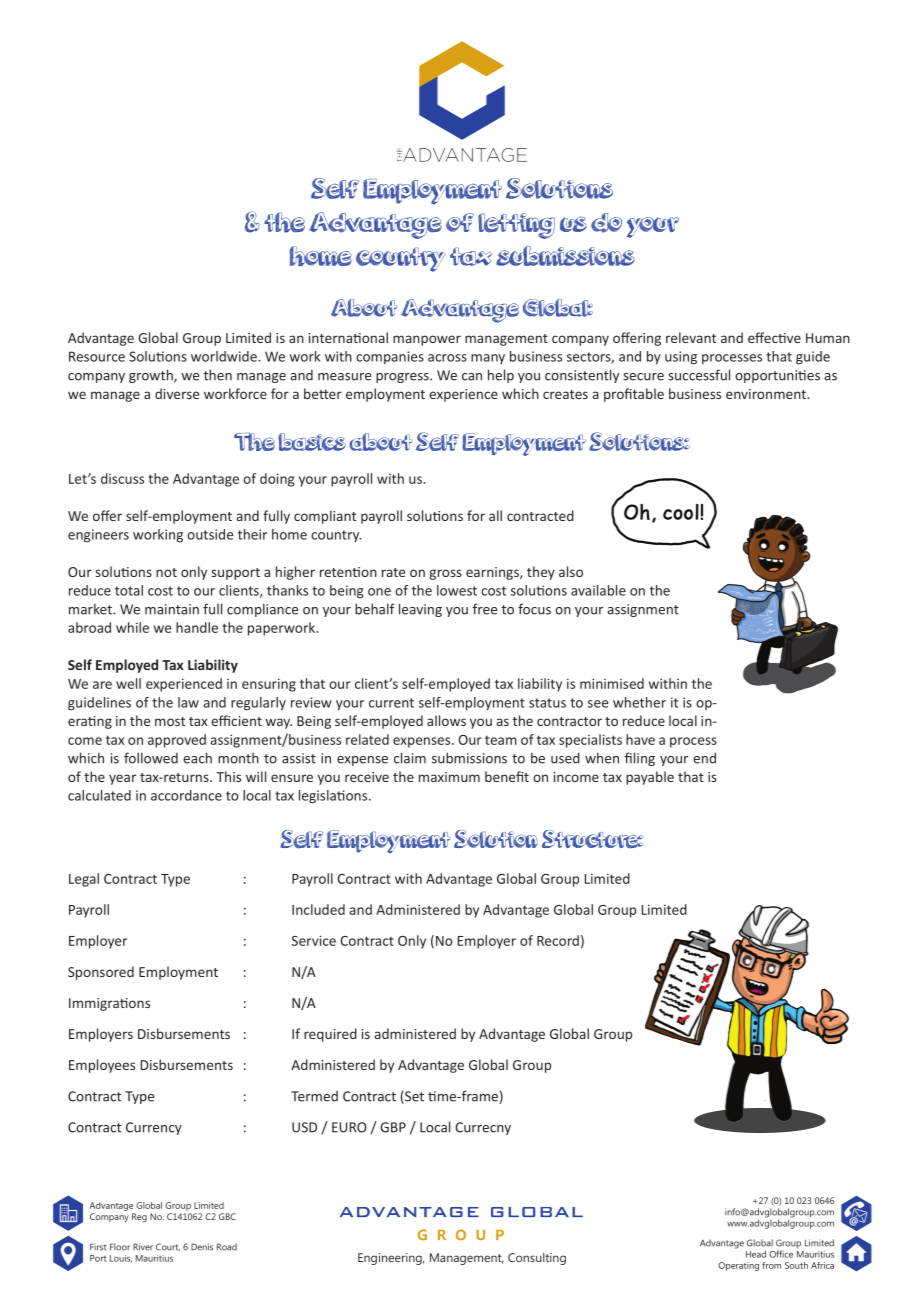 Image resolution: width=924 pixels, height=1308 pixels. What do you see at coordinates (445, 574) in the screenshot?
I see `gross` at bounding box center [445, 574].
